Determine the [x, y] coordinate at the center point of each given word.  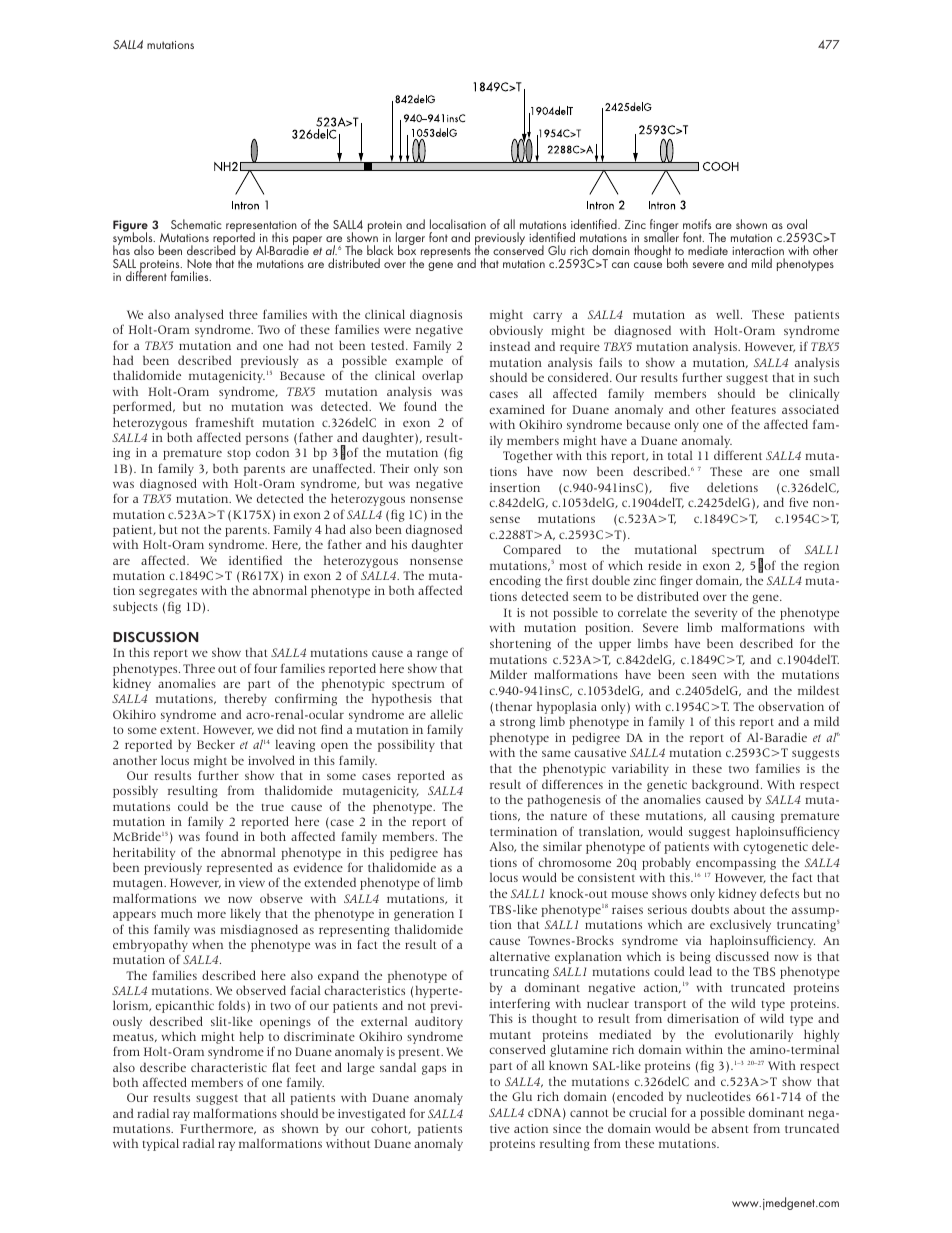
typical [161, 1144]
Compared [532, 550]
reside [664, 565]
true [273, 807]
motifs [697, 224]
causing [753, 817]
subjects [135, 607]
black [380, 250]
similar [562, 846]
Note [199, 265]
